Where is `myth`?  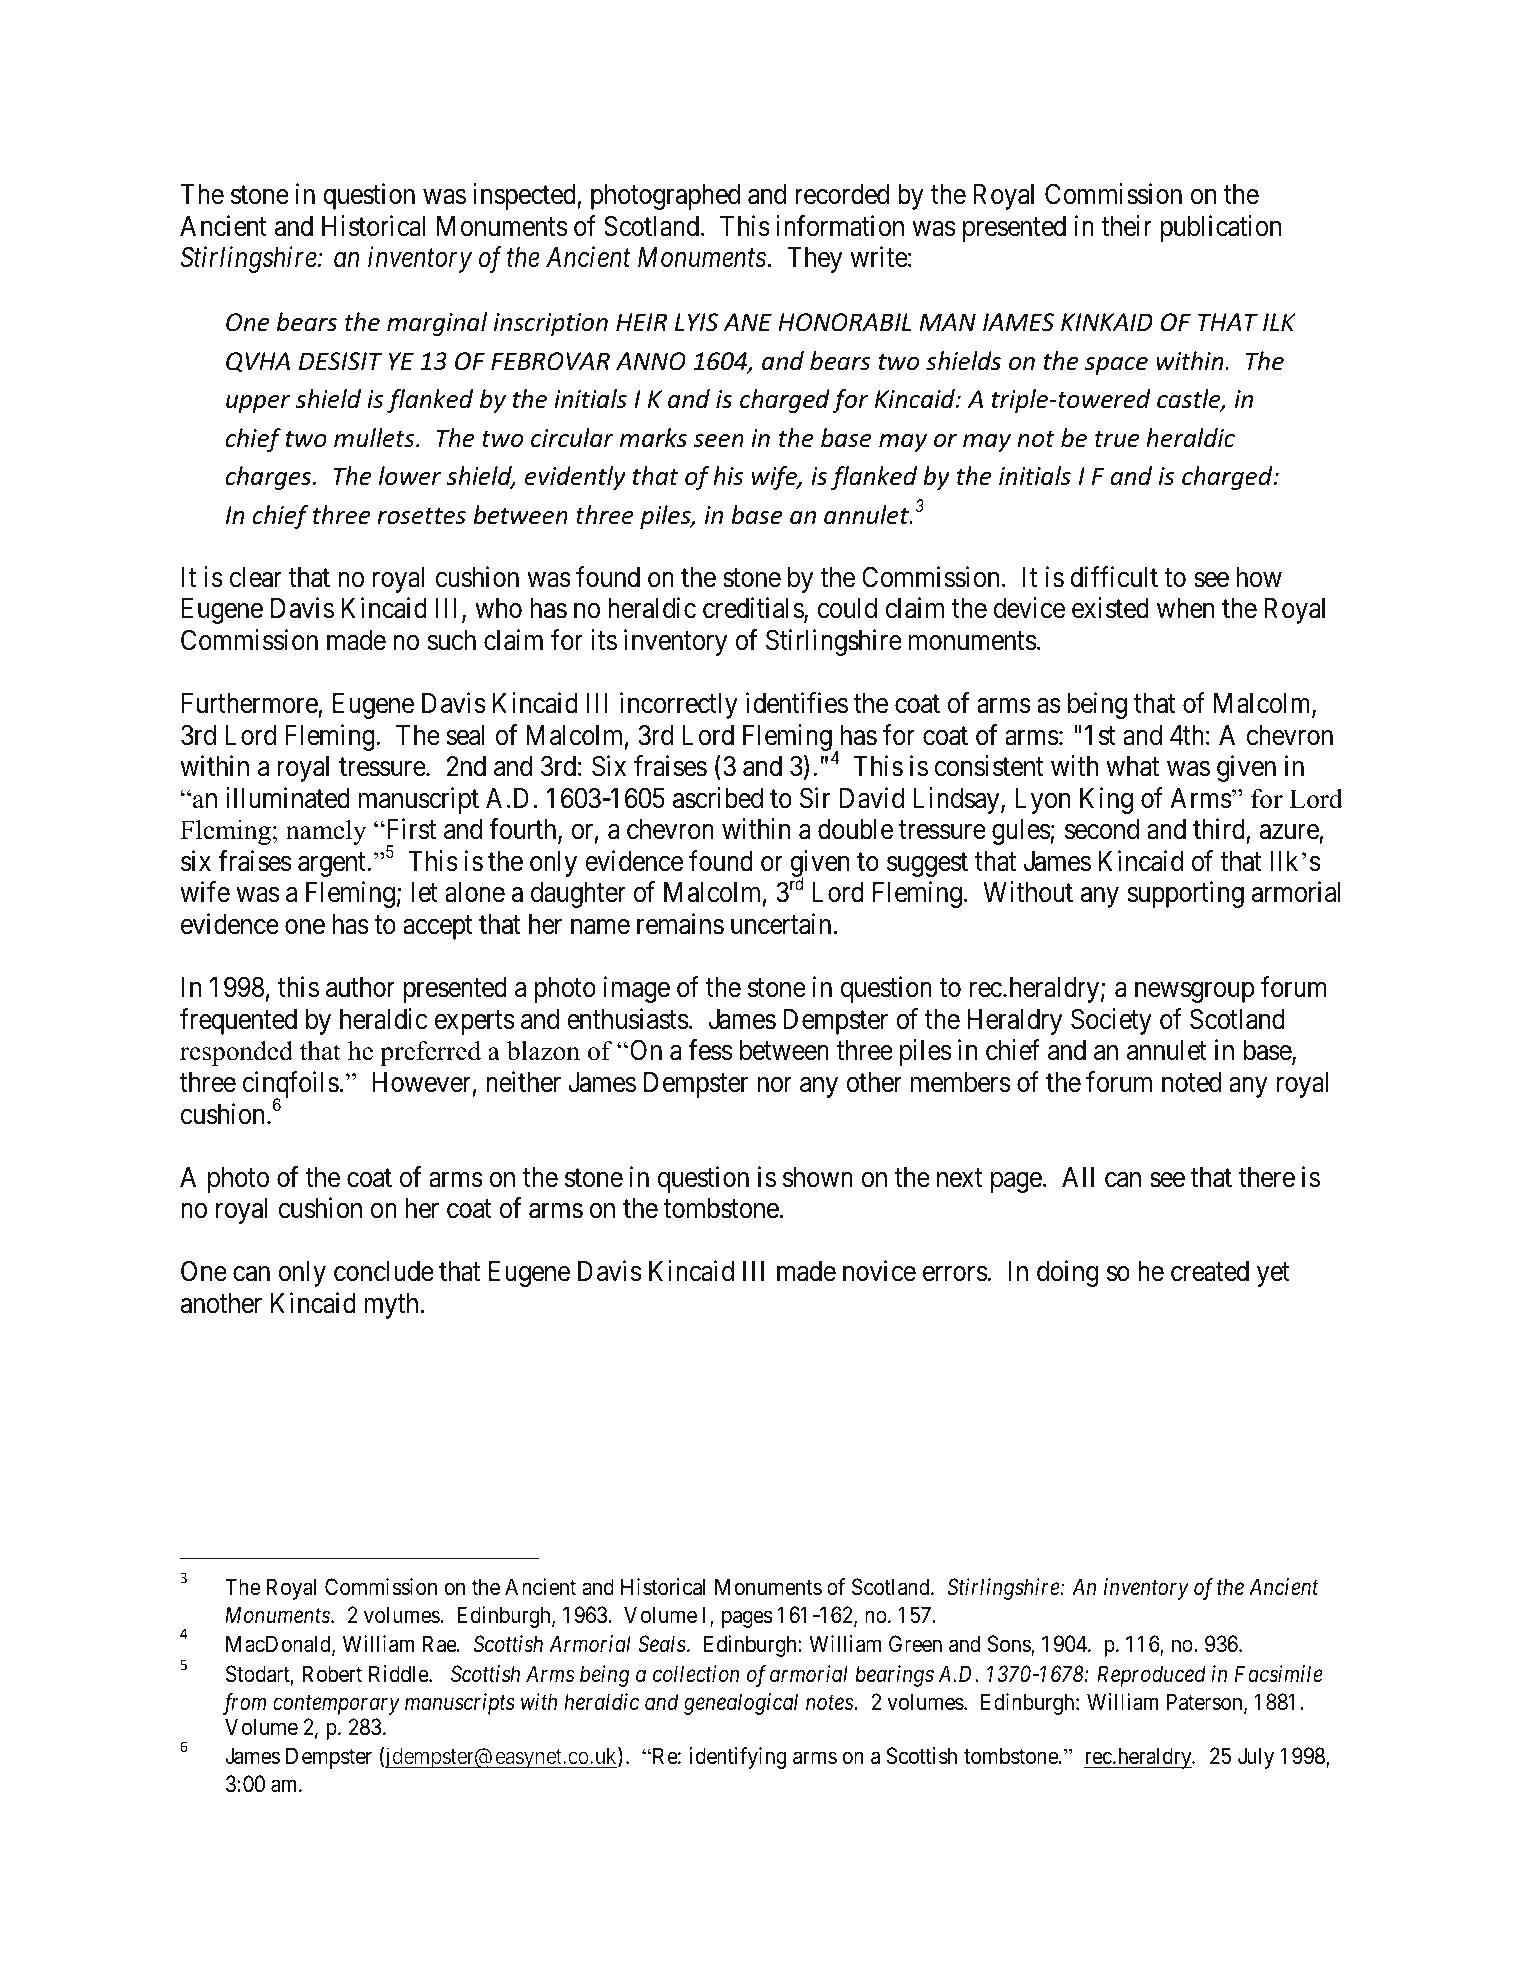
myth is located at coordinates (391, 1306).
